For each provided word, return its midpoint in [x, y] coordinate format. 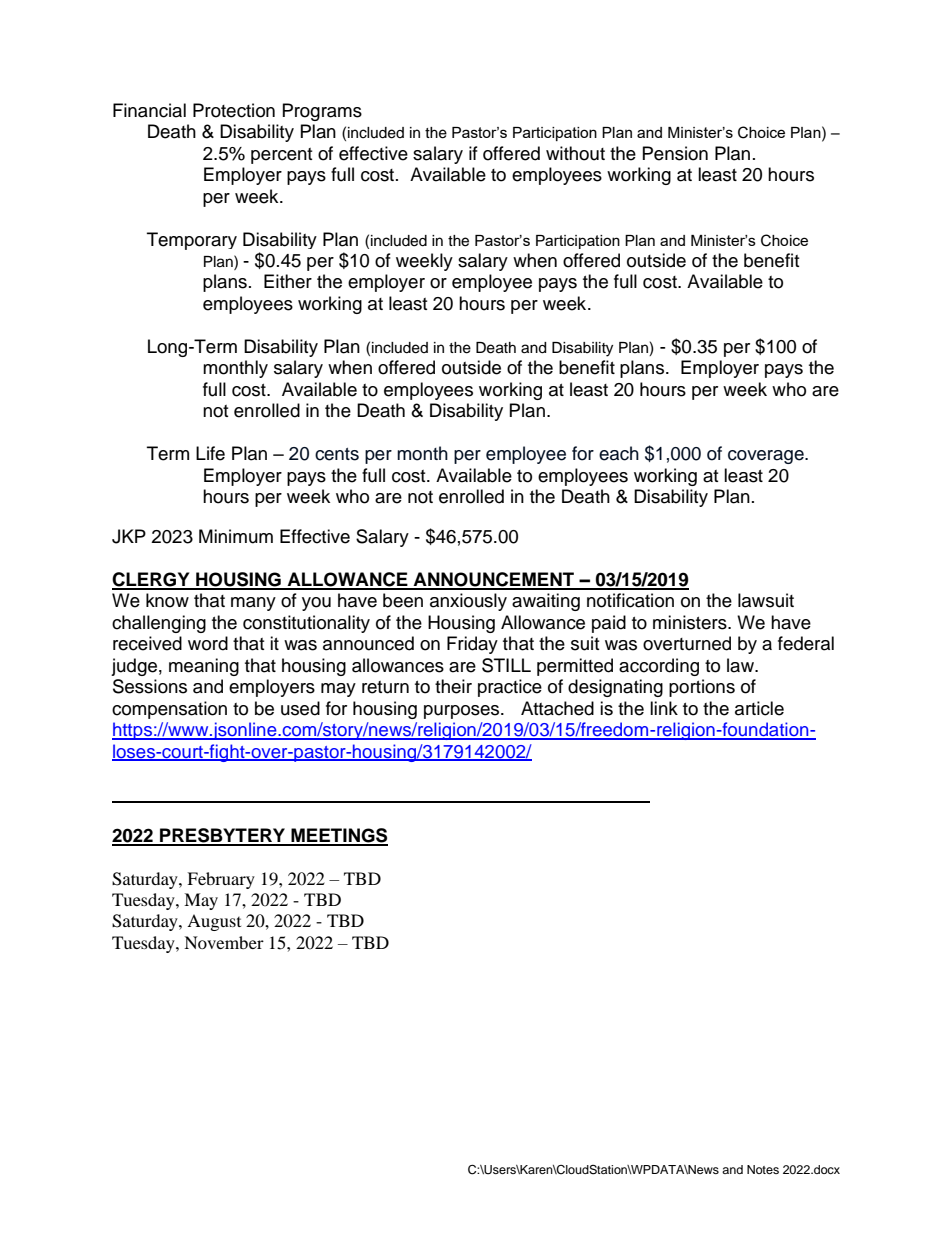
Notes [763, 1169]
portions [702, 688]
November [224, 942]
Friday [472, 645]
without [575, 153]
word [208, 643]
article [759, 708]
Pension [675, 153]
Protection [234, 110]
